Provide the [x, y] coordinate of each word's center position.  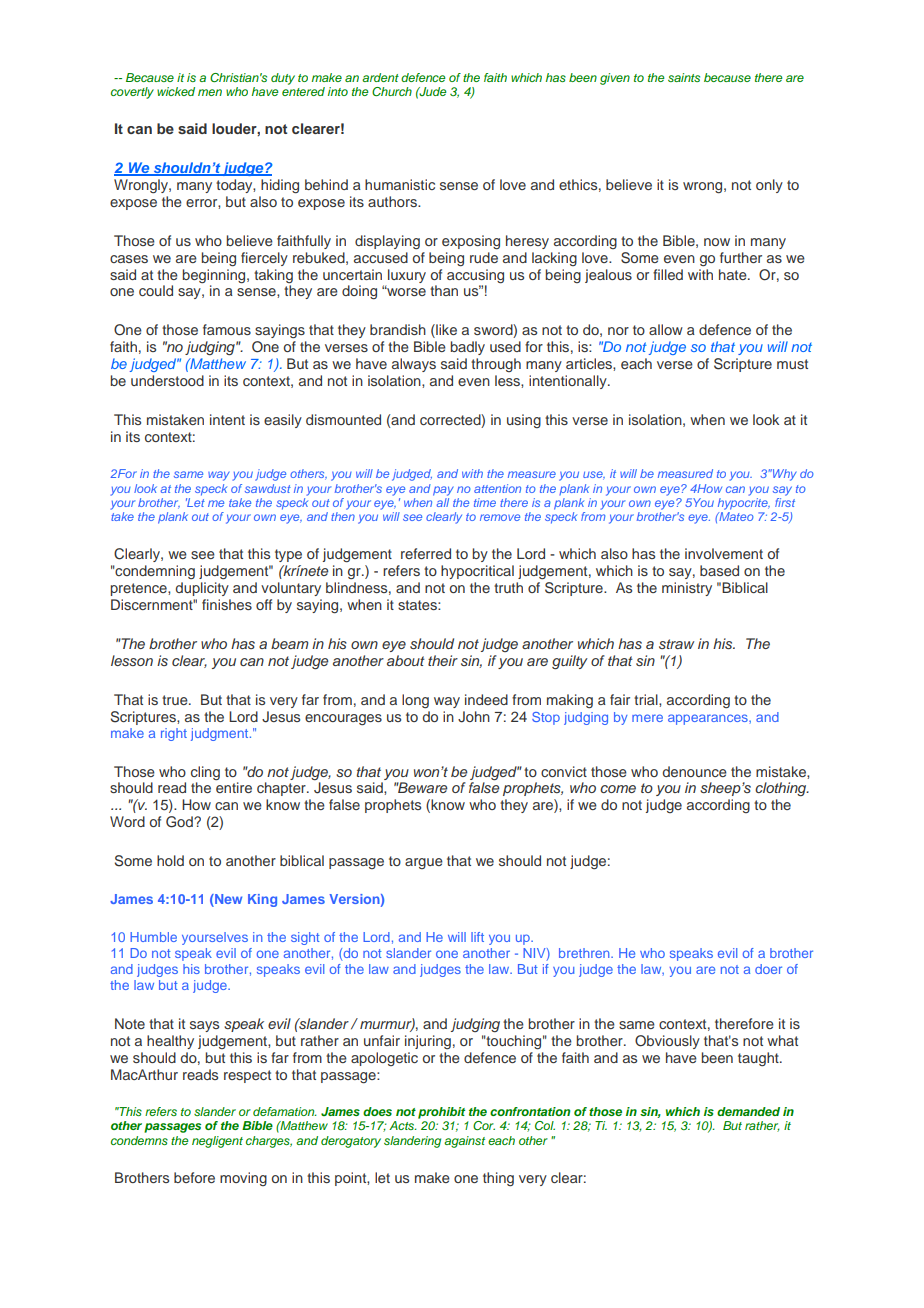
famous [227, 329]
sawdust [268, 488]
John [474, 717]
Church [392, 91]
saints [684, 77]
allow [666, 329]
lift [477, 937]
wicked [176, 91]
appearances [709, 719]
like [445, 331]
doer [768, 969]
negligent [217, 1142]
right [174, 734]
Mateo [735, 516]
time [485, 502]
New [227, 900]
